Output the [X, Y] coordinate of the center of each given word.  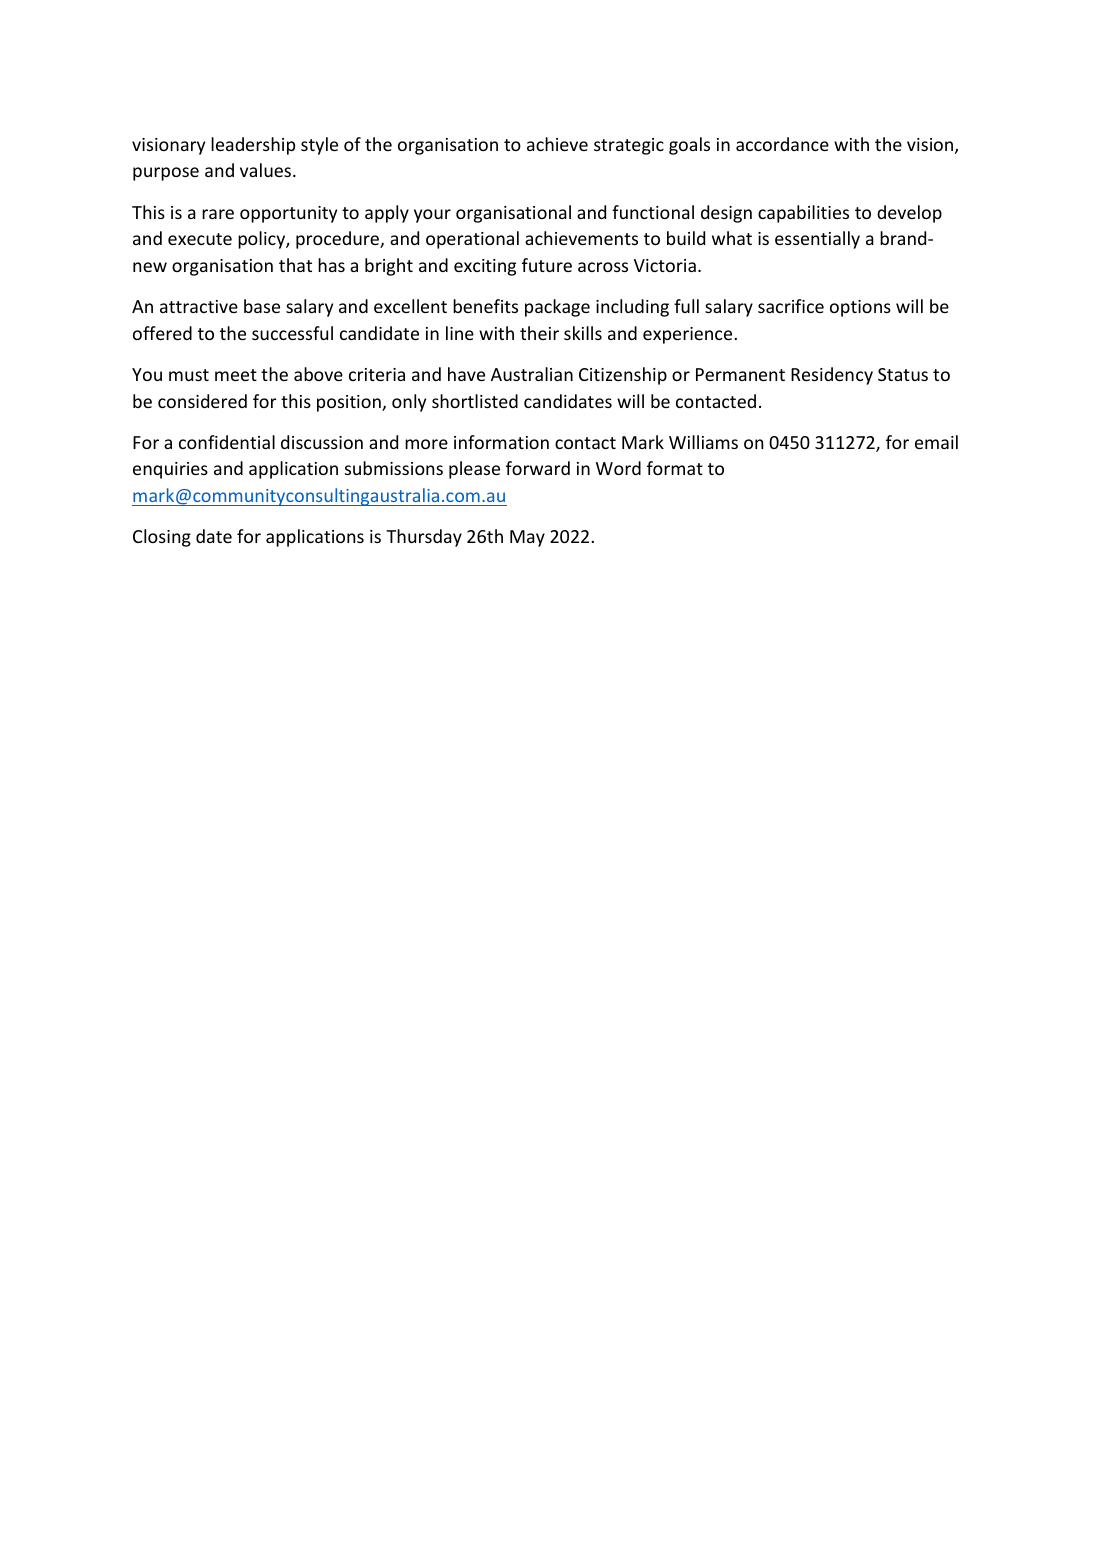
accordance [782, 144]
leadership [253, 146]
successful [292, 333]
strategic [629, 146]
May [527, 538]
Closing [162, 538]
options [860, 308]
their [539, 333]
